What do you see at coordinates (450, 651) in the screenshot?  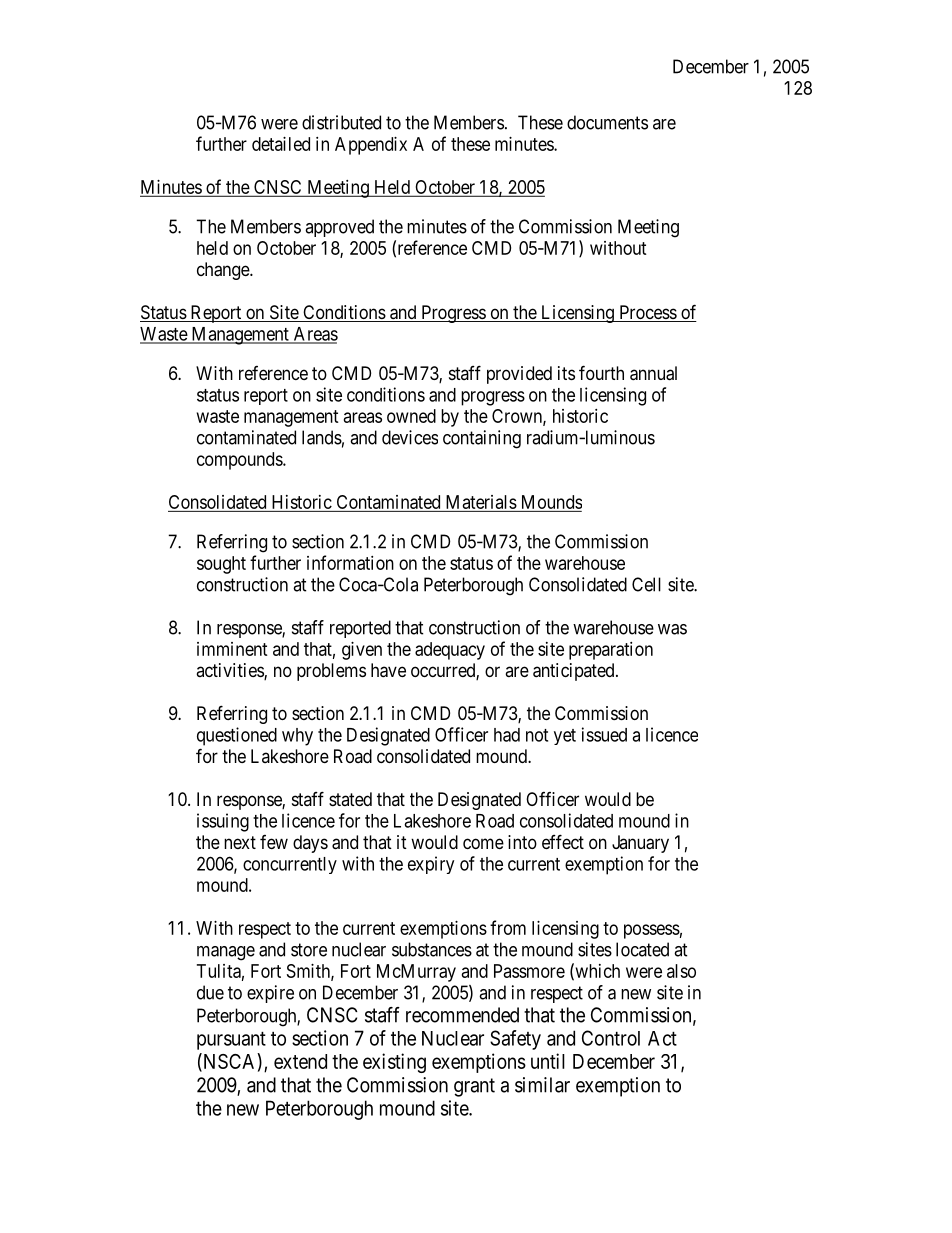 I see `adequacy` at bounding box center [450, 651].
